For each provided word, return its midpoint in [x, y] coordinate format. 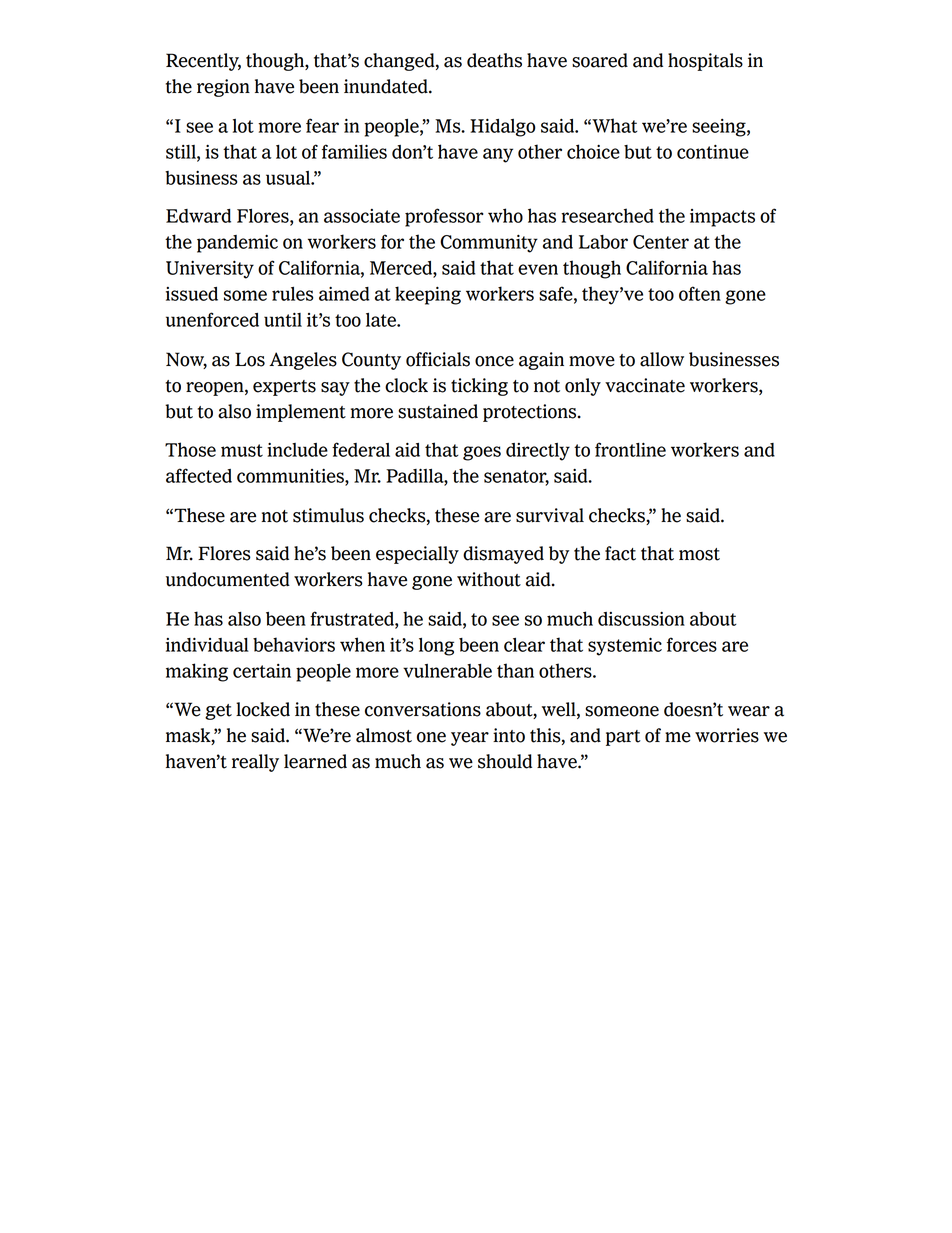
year [470, 739]
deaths [494, 60]
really [255, 763]
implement [301, 413]
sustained [438, 411]
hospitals [705, 62]
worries [727, 735]
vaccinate [645, 385]
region [223, 88]
